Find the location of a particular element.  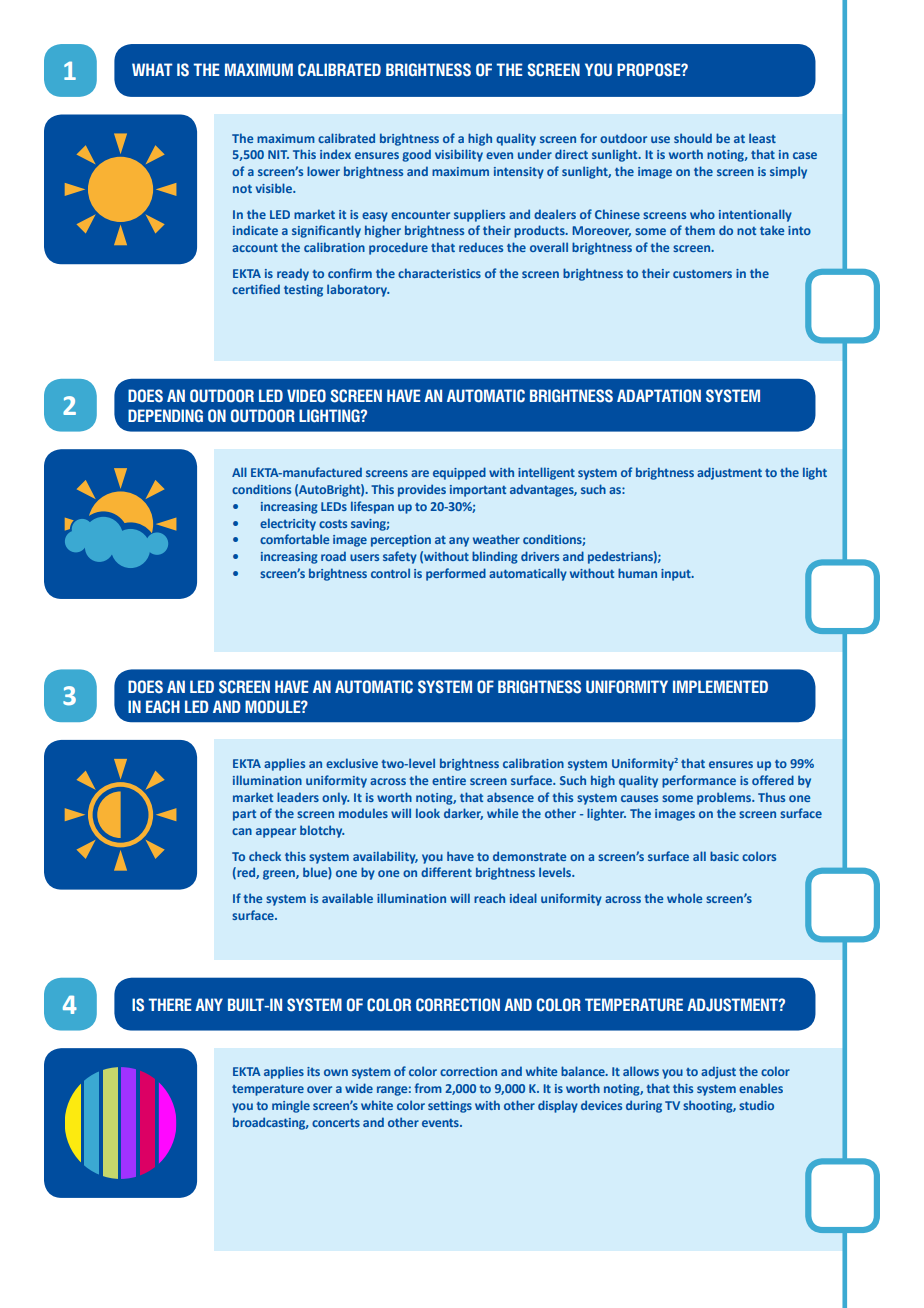

adaptation is located at coordinates (659, 396).
